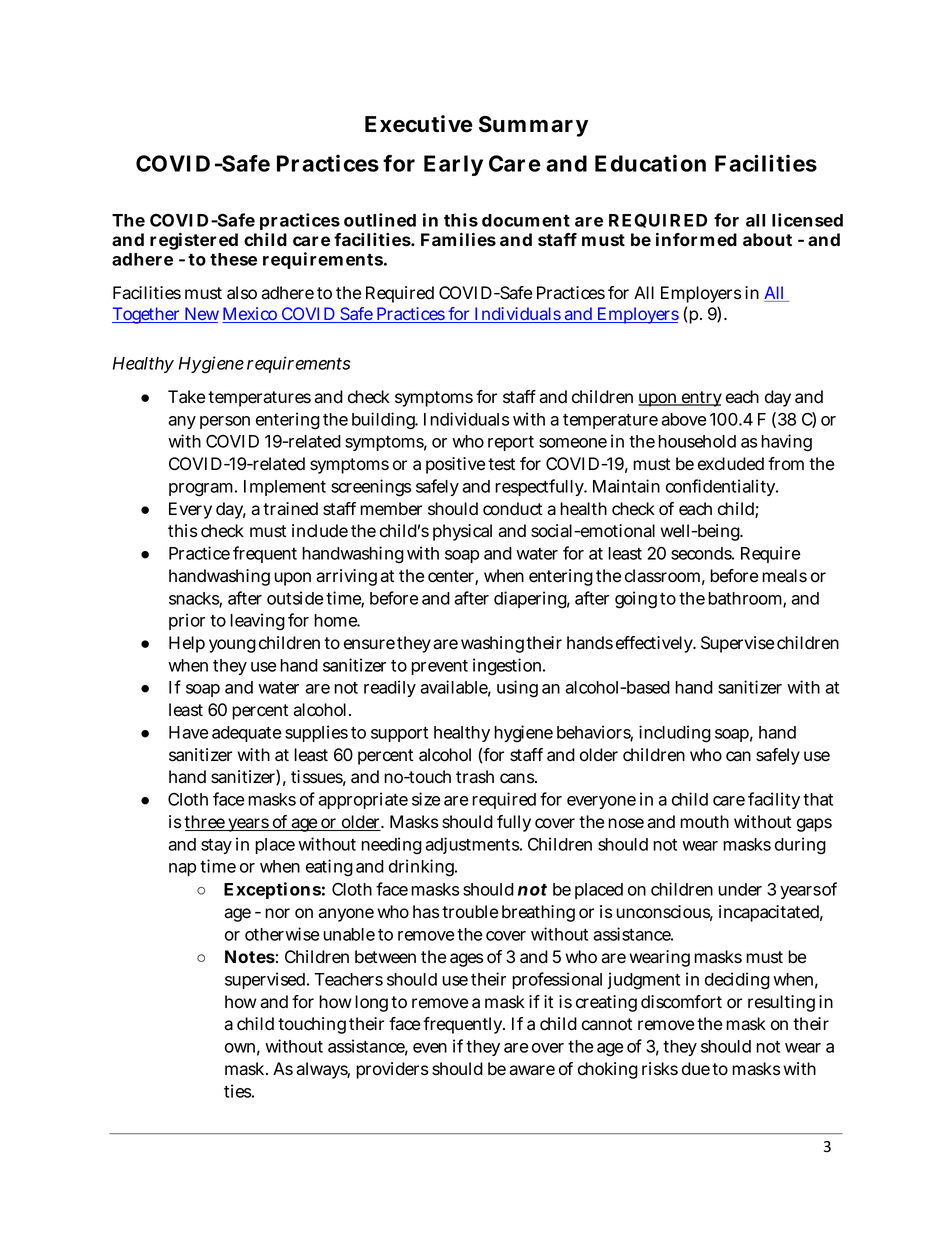 The width and height of the page is (952, 1233). I want to click on excluded, so click(731, 464).
